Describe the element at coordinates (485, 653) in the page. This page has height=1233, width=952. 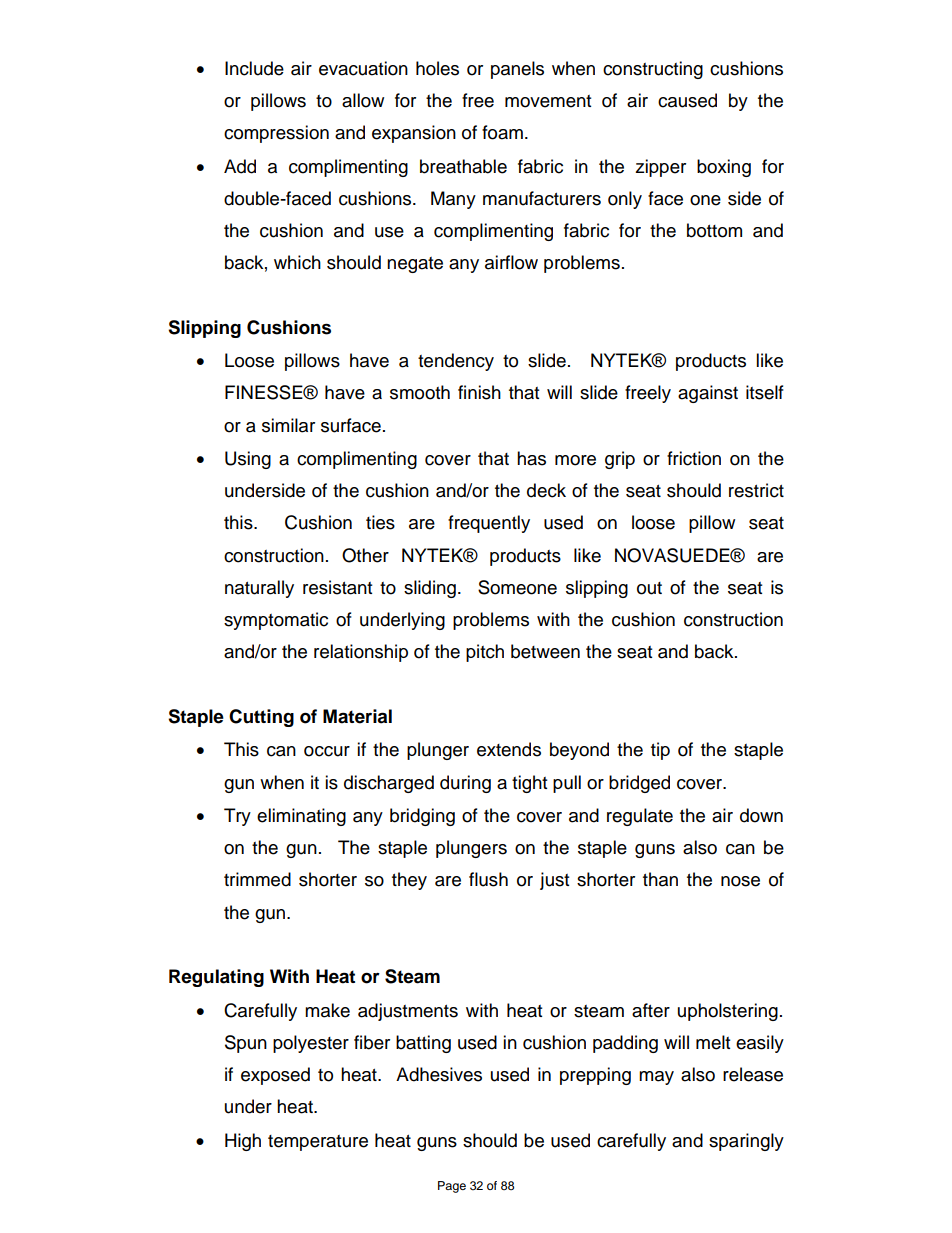
I see `pitch` at that location.
